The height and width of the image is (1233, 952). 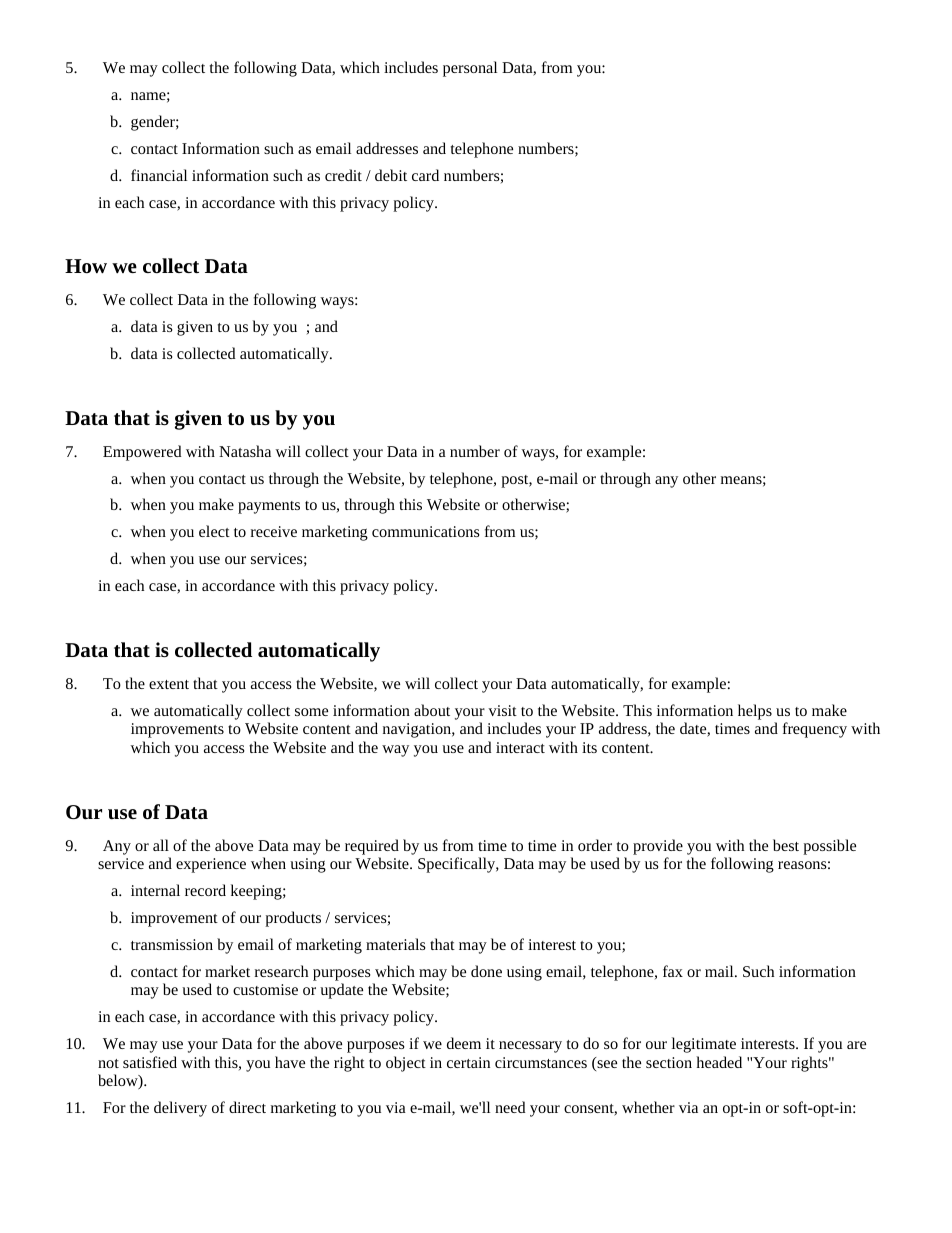 I want to click on personal, so click(x=470, y=69).
